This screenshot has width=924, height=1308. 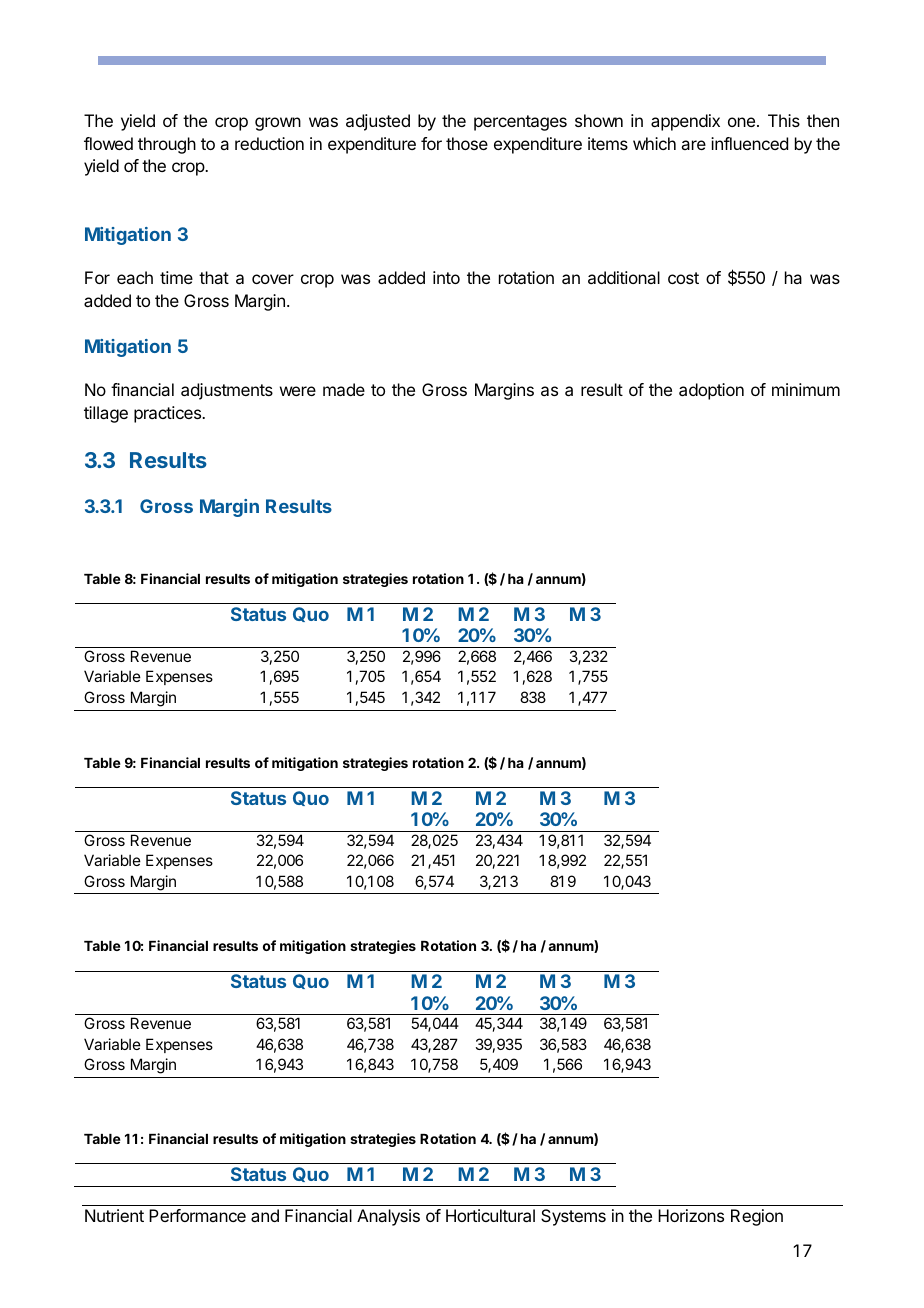 What do you see at coordinates (757, 1217) in the screenshot?
I see `Region` at bounding box center [757, 1217].
